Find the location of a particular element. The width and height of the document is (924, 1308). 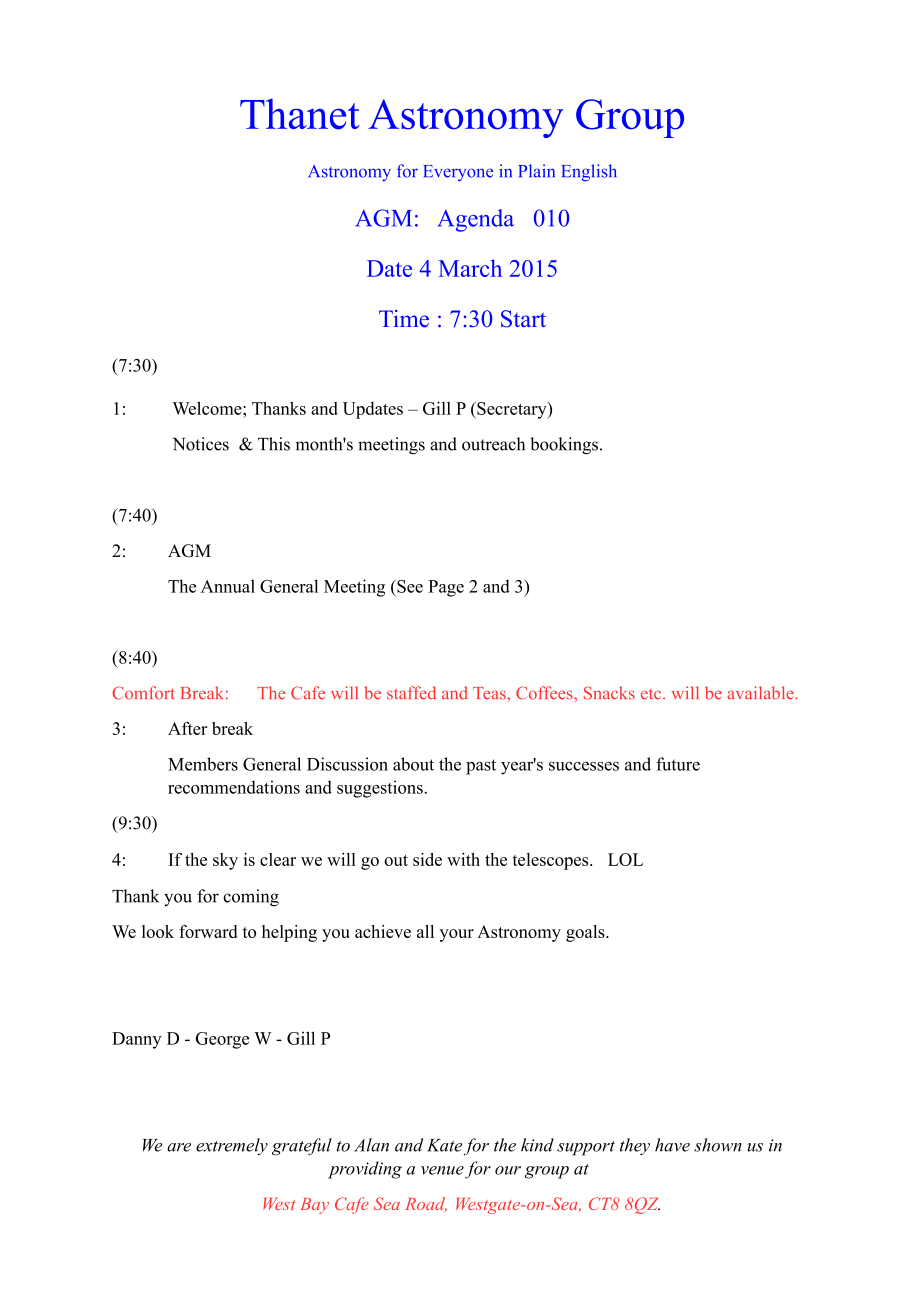

English is located at coordinates (589, 172).
